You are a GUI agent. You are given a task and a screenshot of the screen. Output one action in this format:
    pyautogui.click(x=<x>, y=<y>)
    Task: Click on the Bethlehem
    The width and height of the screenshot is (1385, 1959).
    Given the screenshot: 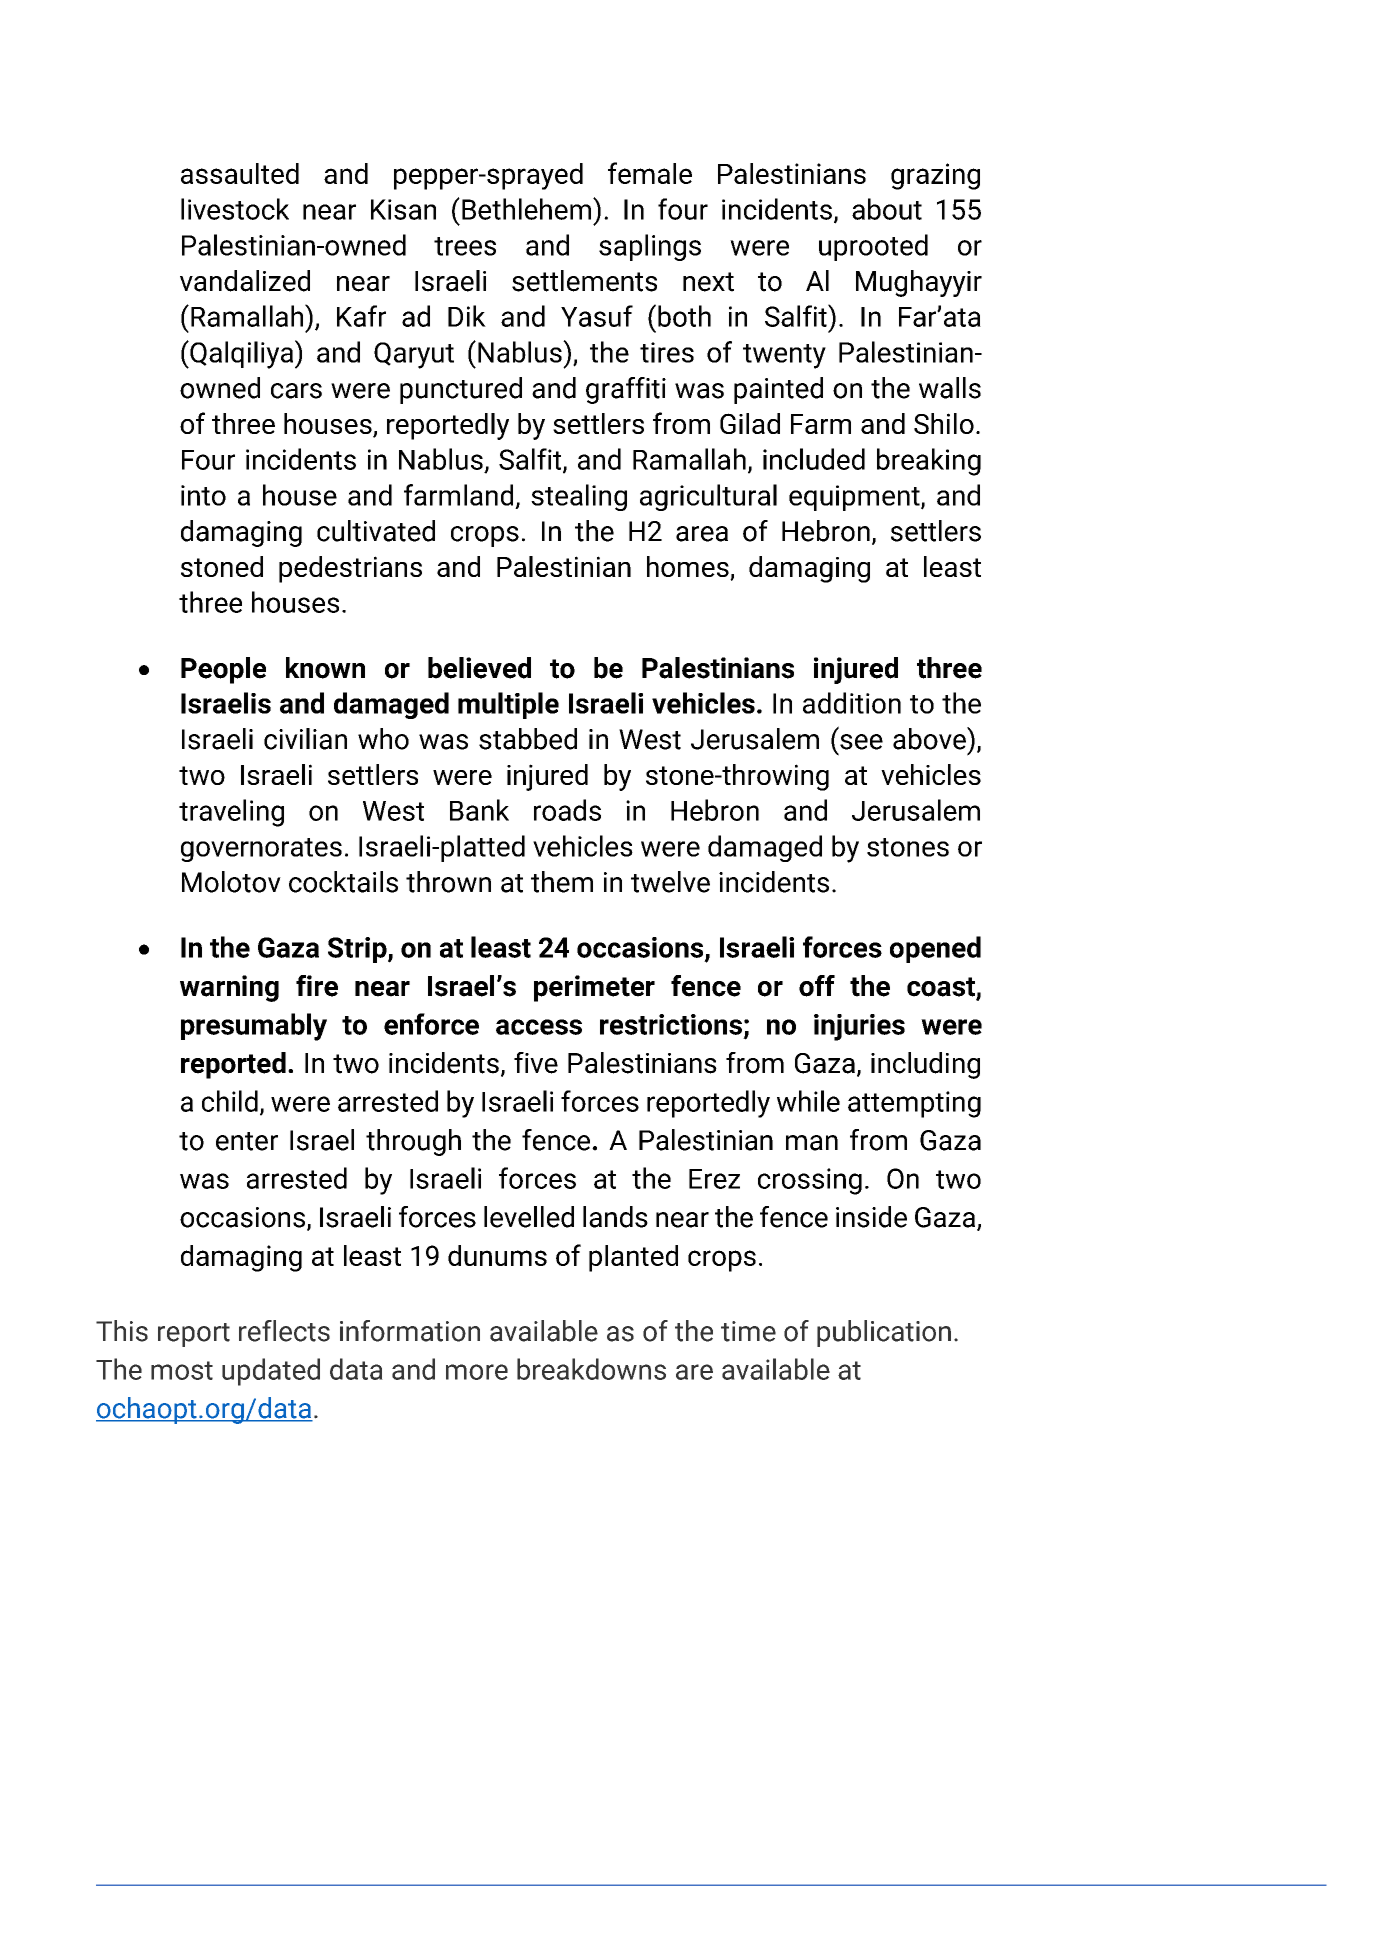 What is the action you would take?
    pyautogui.click(x=526, y=209)
